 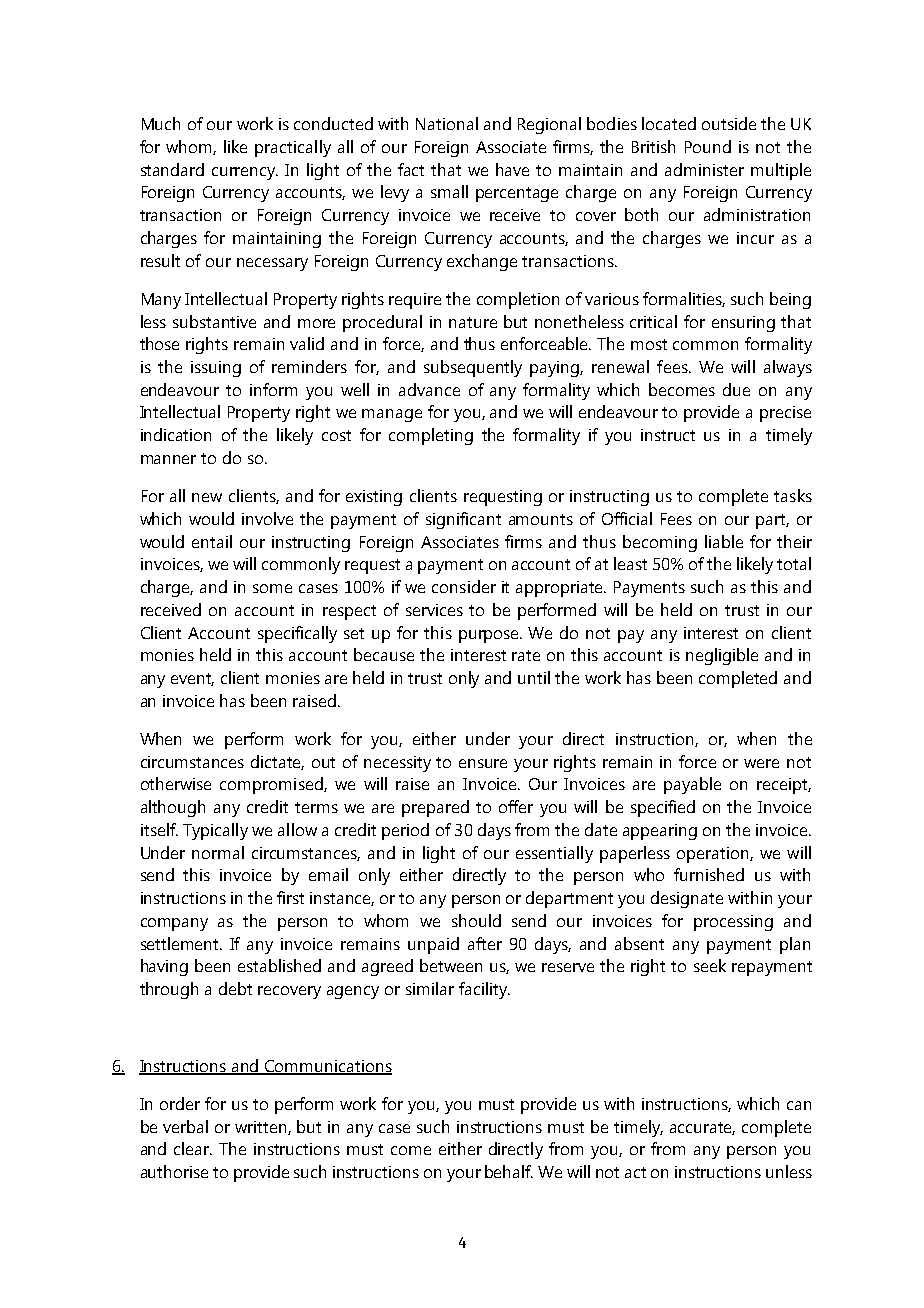 What do you see at coordinates (512, 169) in the page?
I see `have` at bounding box center [512, 169].
